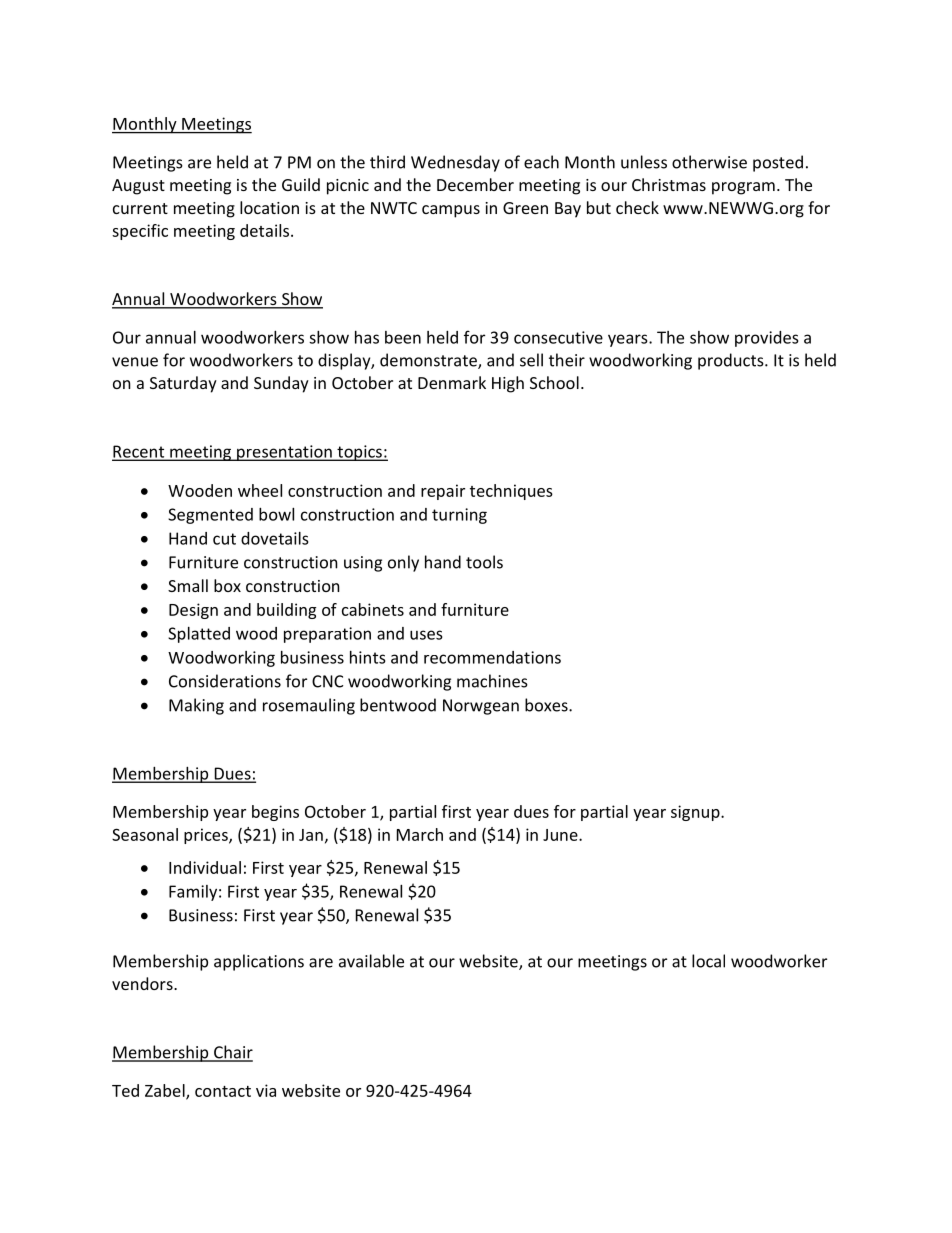 The width and height of the document is (952, 1233). Describe the element at coordinates (420, 834) in the document. I see `March` at that location.
